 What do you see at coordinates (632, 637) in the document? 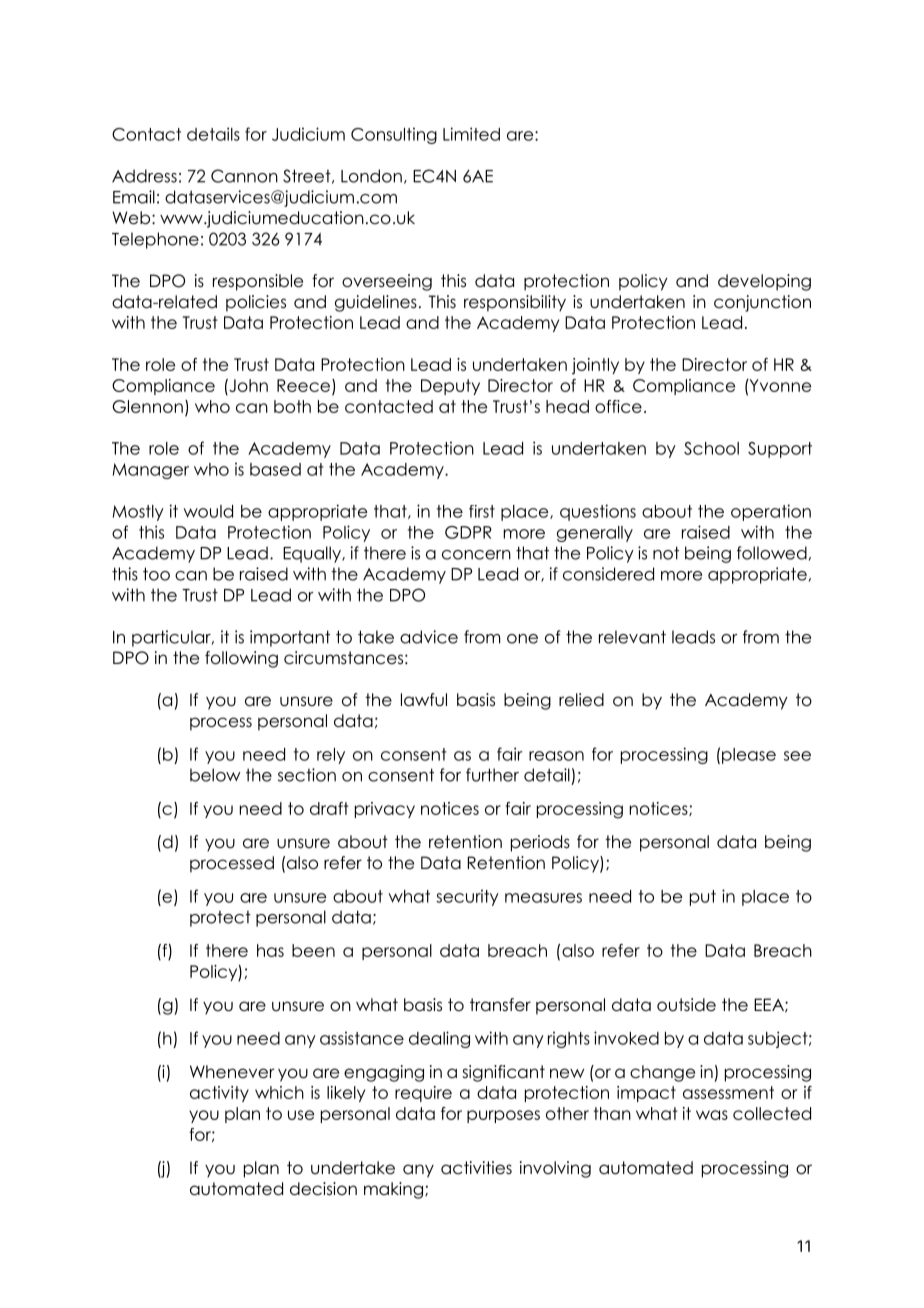
I see `relevant` at bounding box center [632, 637].
